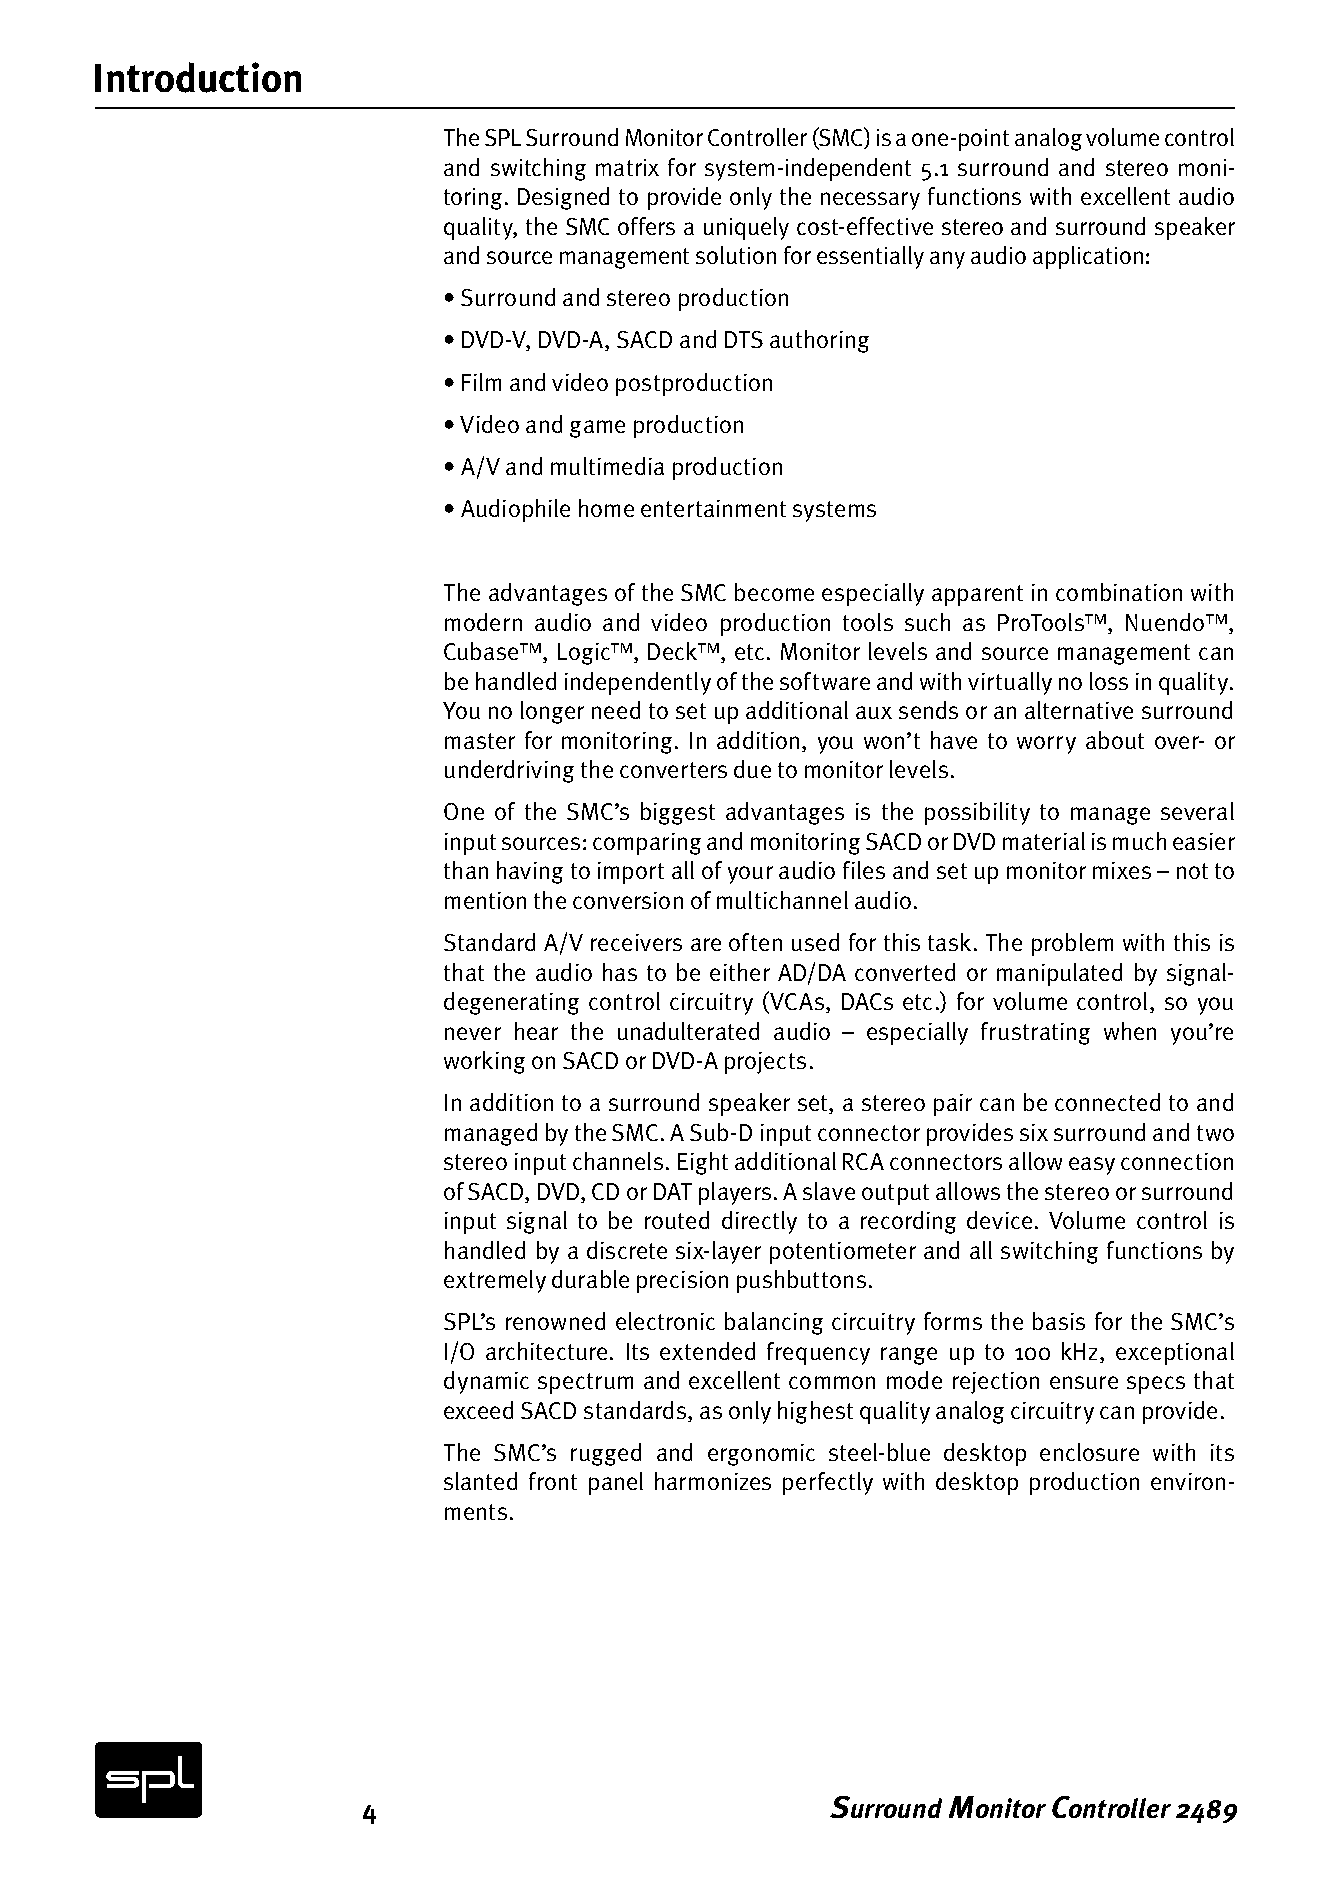 Image resolution: width=1330 pixels, height=1881 pixels. I want to click on connected, so click(1107, 1102).
